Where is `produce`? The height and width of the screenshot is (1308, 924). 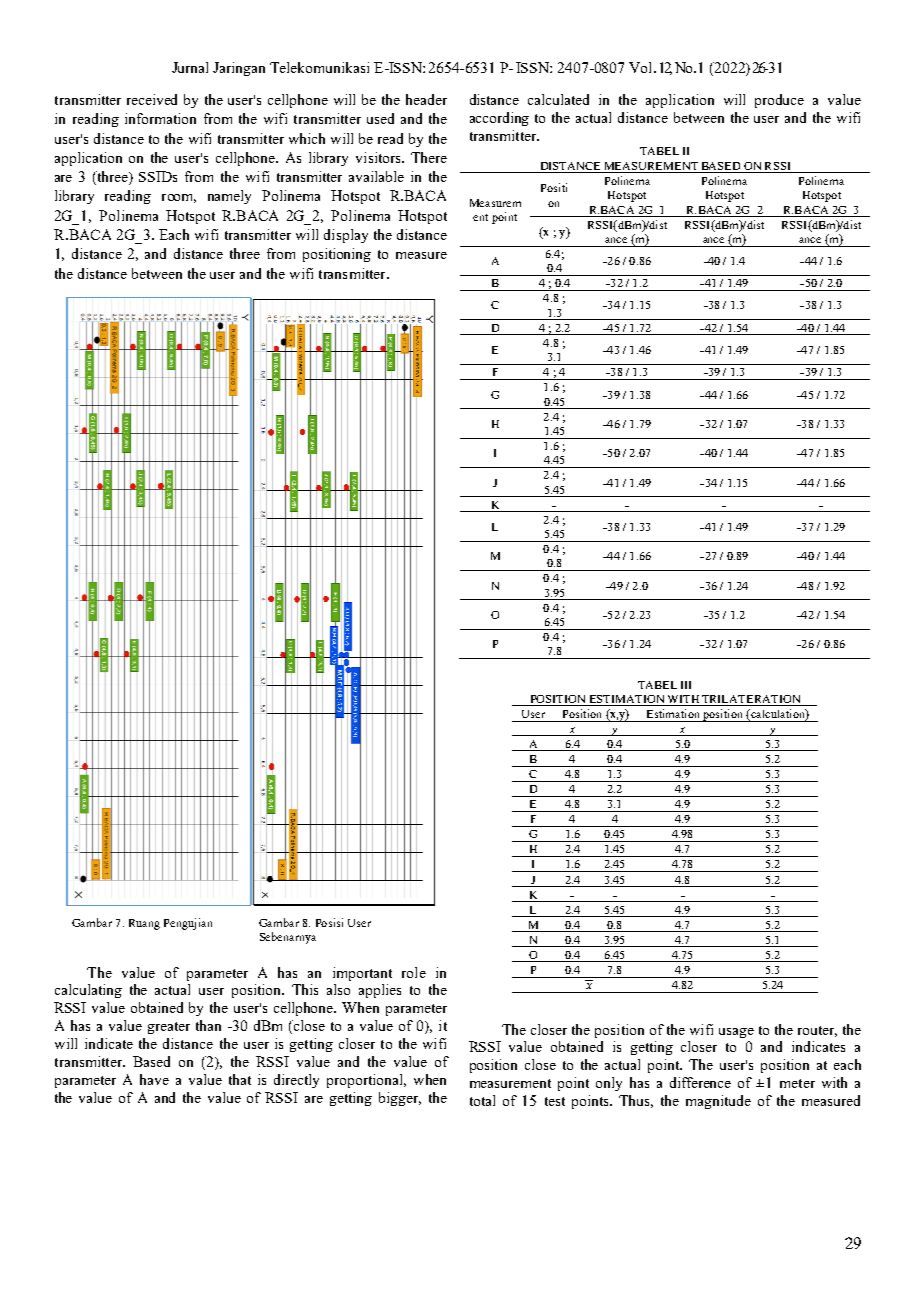 produce is located at coordinates (779, 101).
